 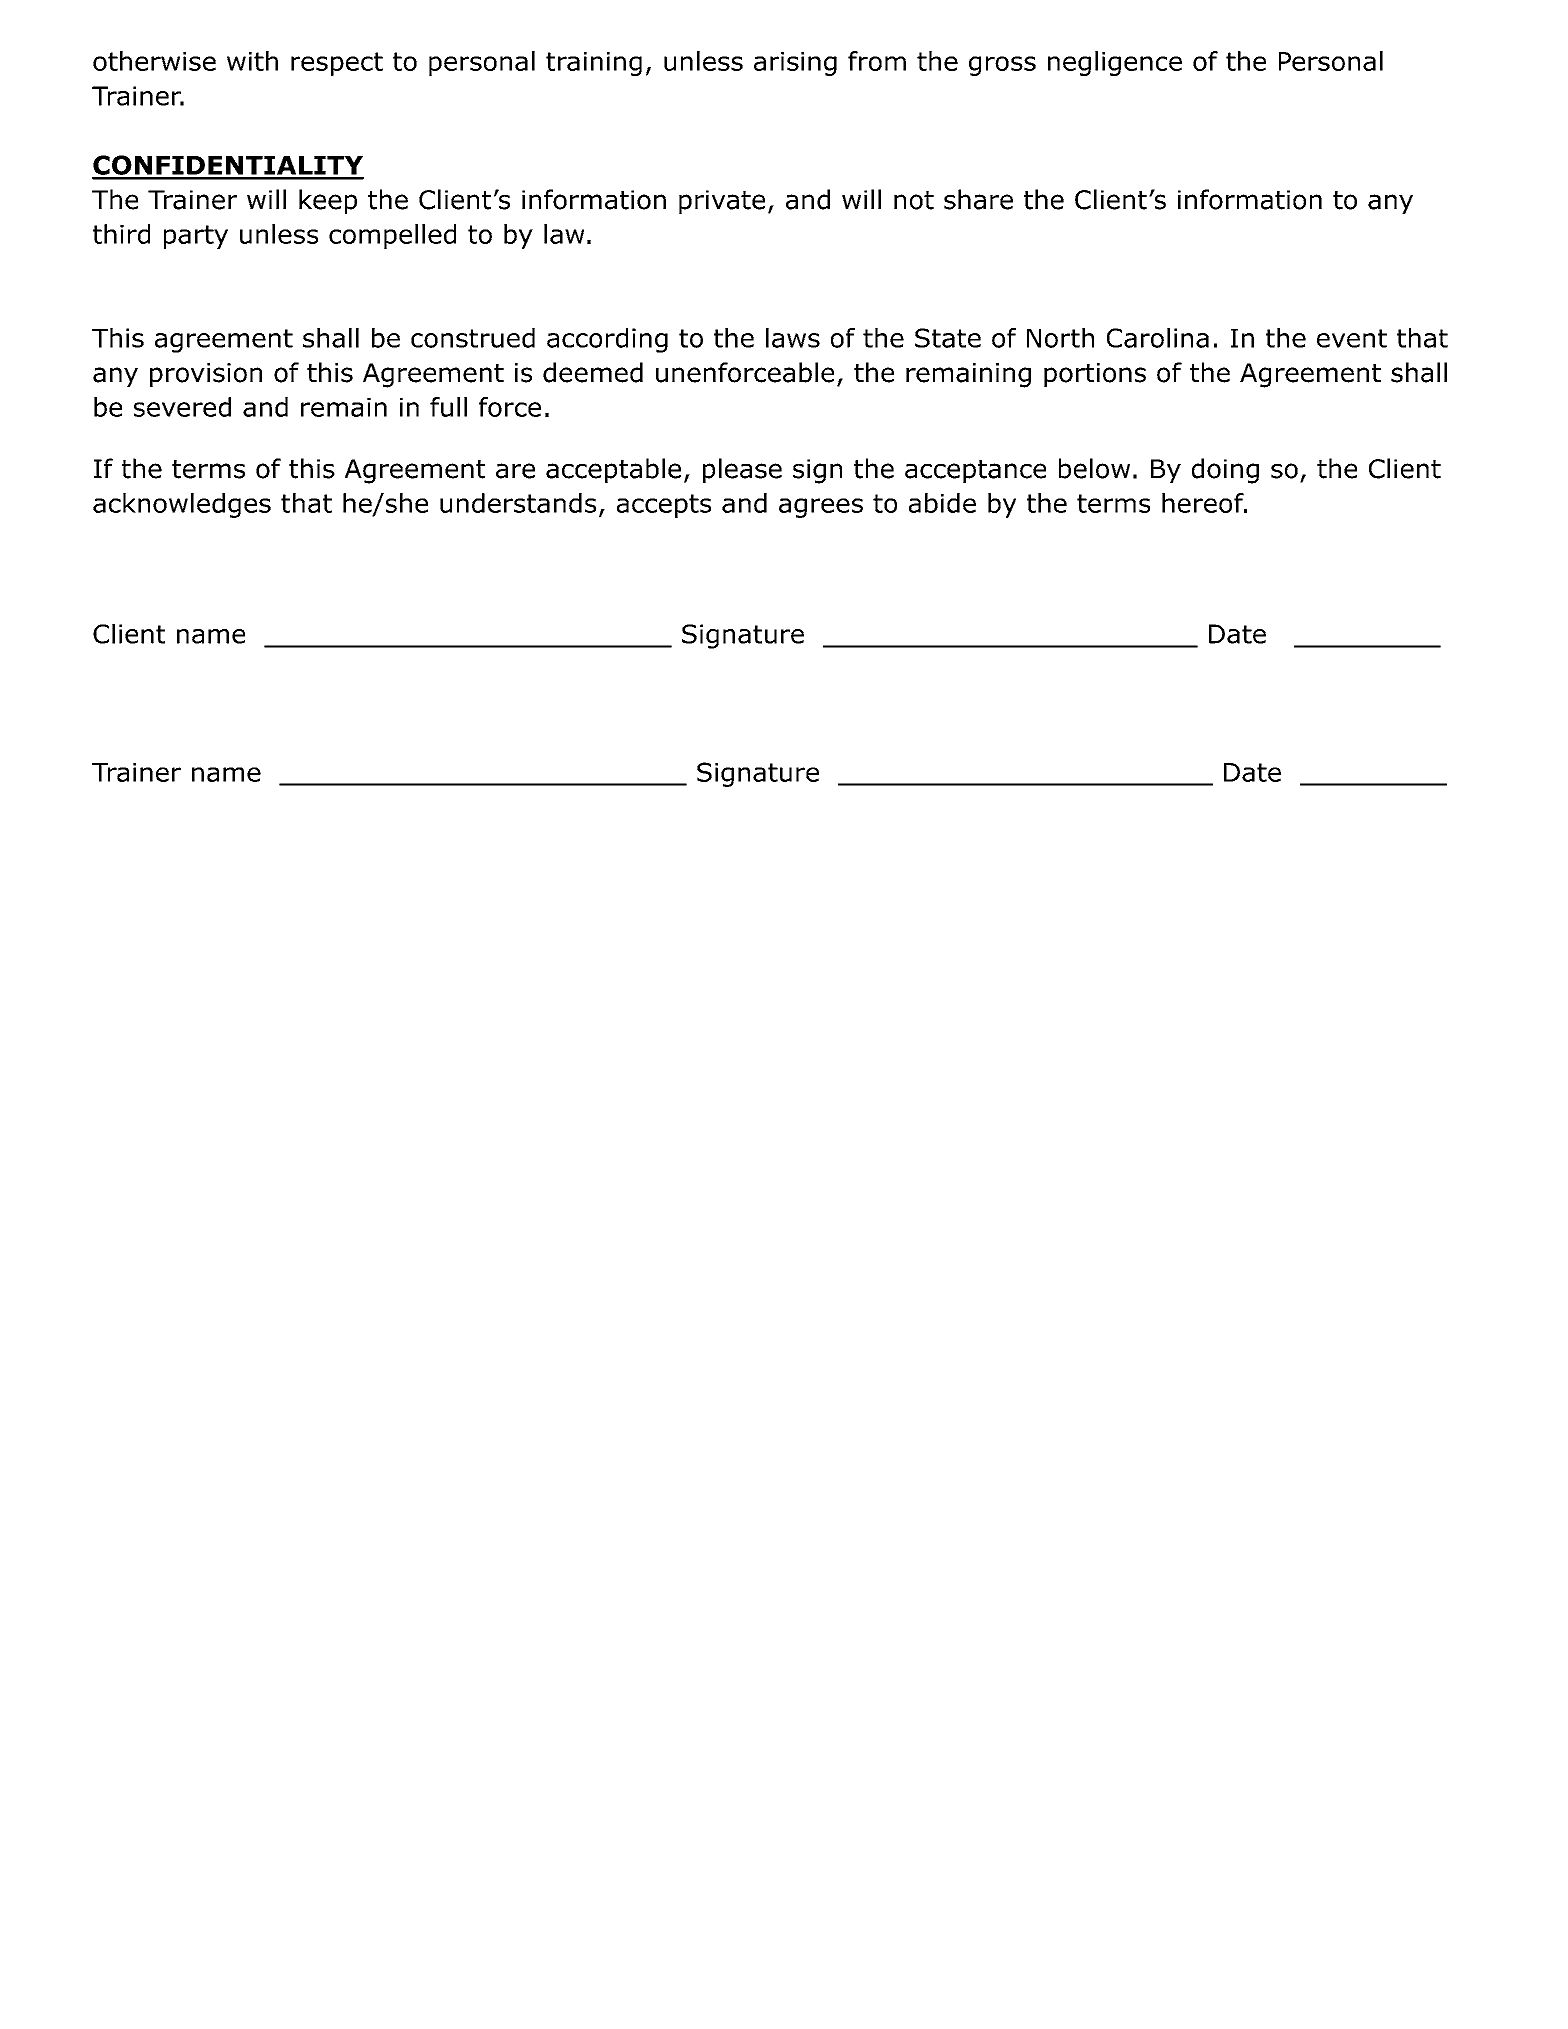 I want to click on acknowledges, so click(x=182, y=505).
